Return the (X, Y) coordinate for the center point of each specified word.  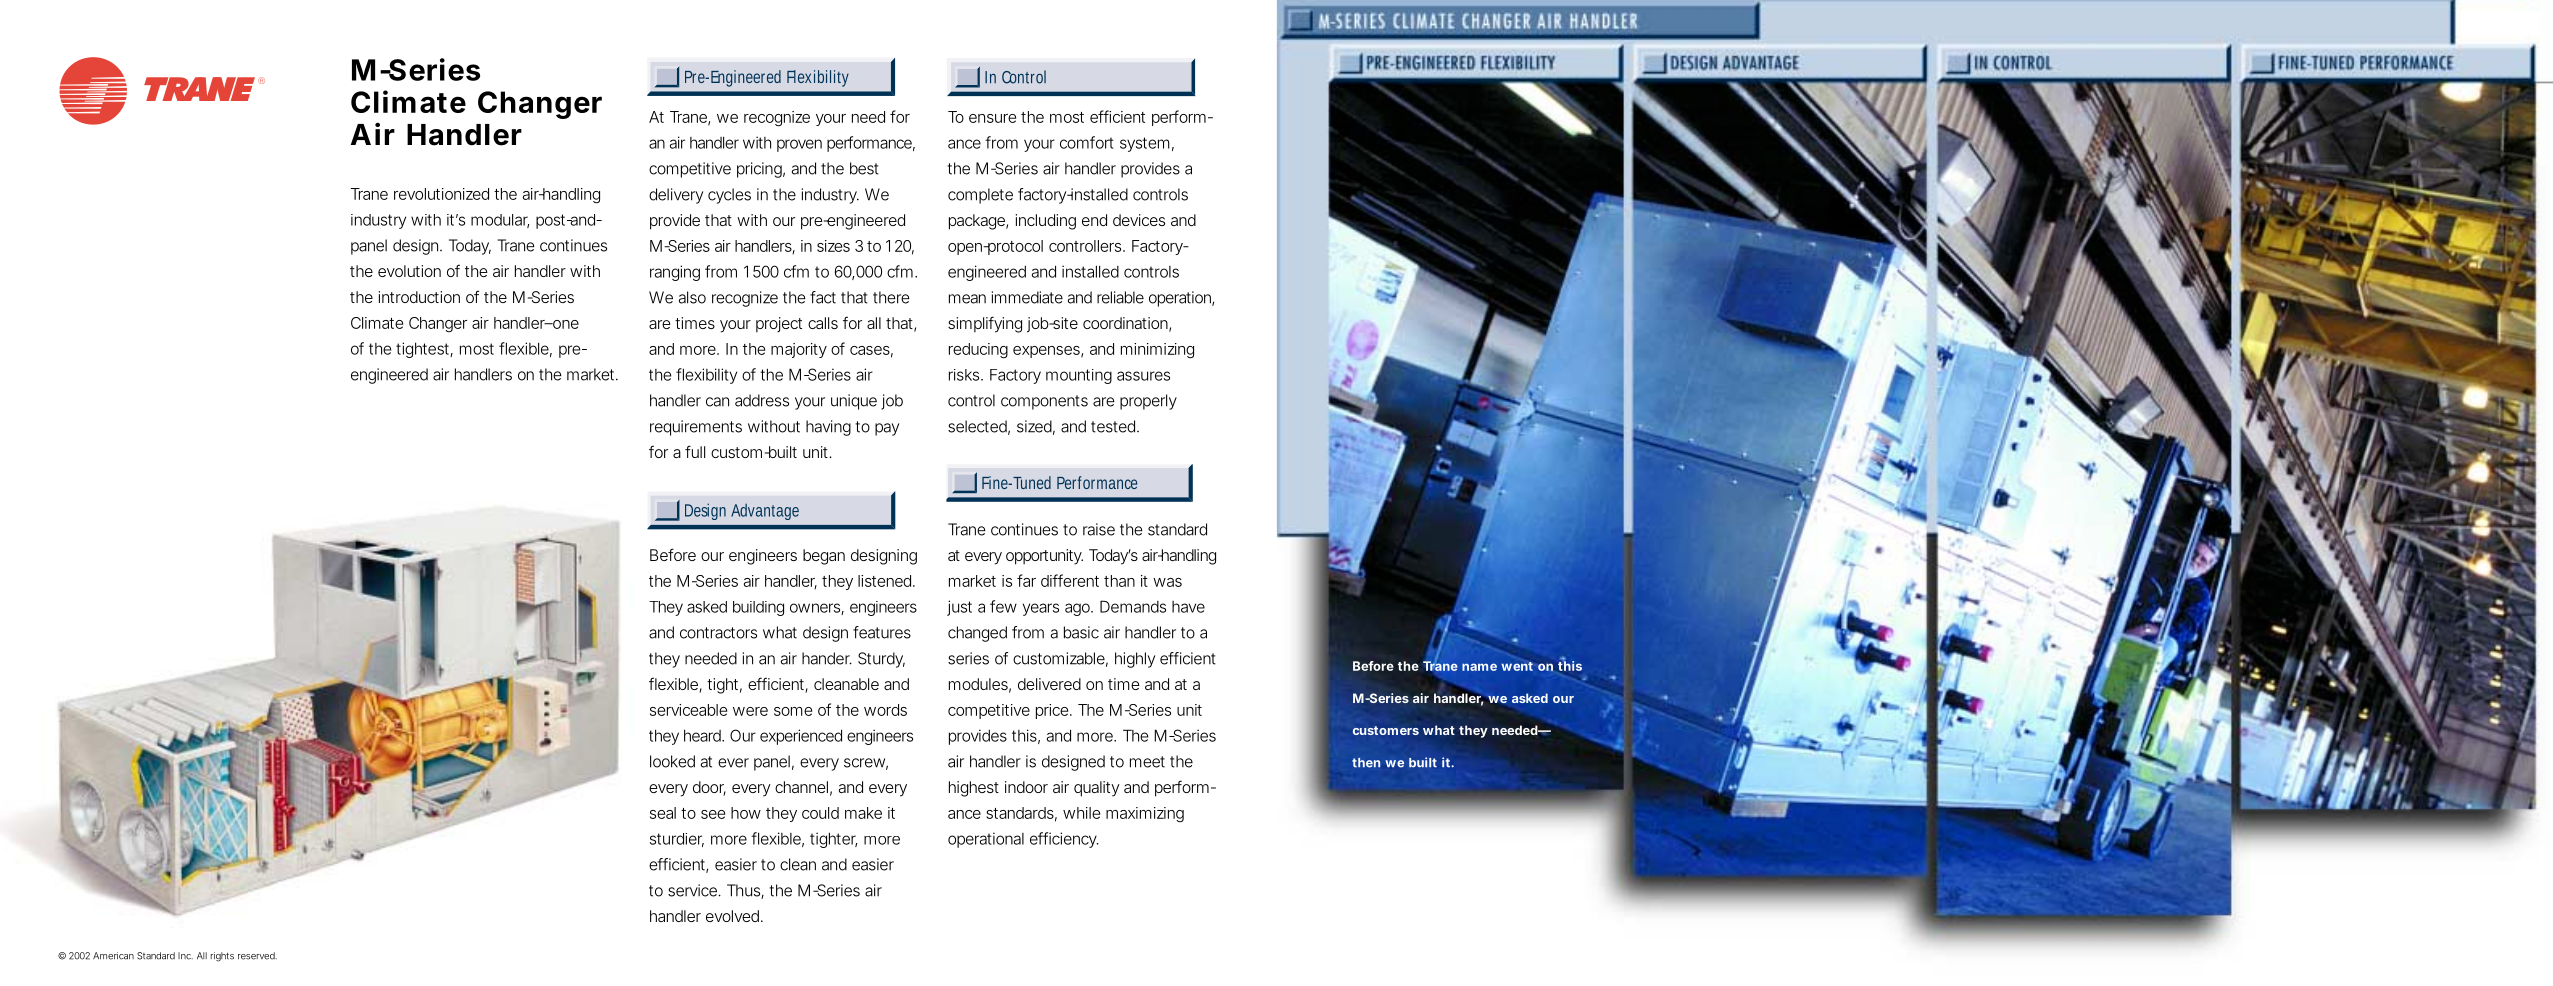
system (1145, 144)
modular (500, 221)
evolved (732, 916)
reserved (257, 956)
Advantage (765, 512)
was (1167, 582)
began (824, 557)
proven (799, 145)
